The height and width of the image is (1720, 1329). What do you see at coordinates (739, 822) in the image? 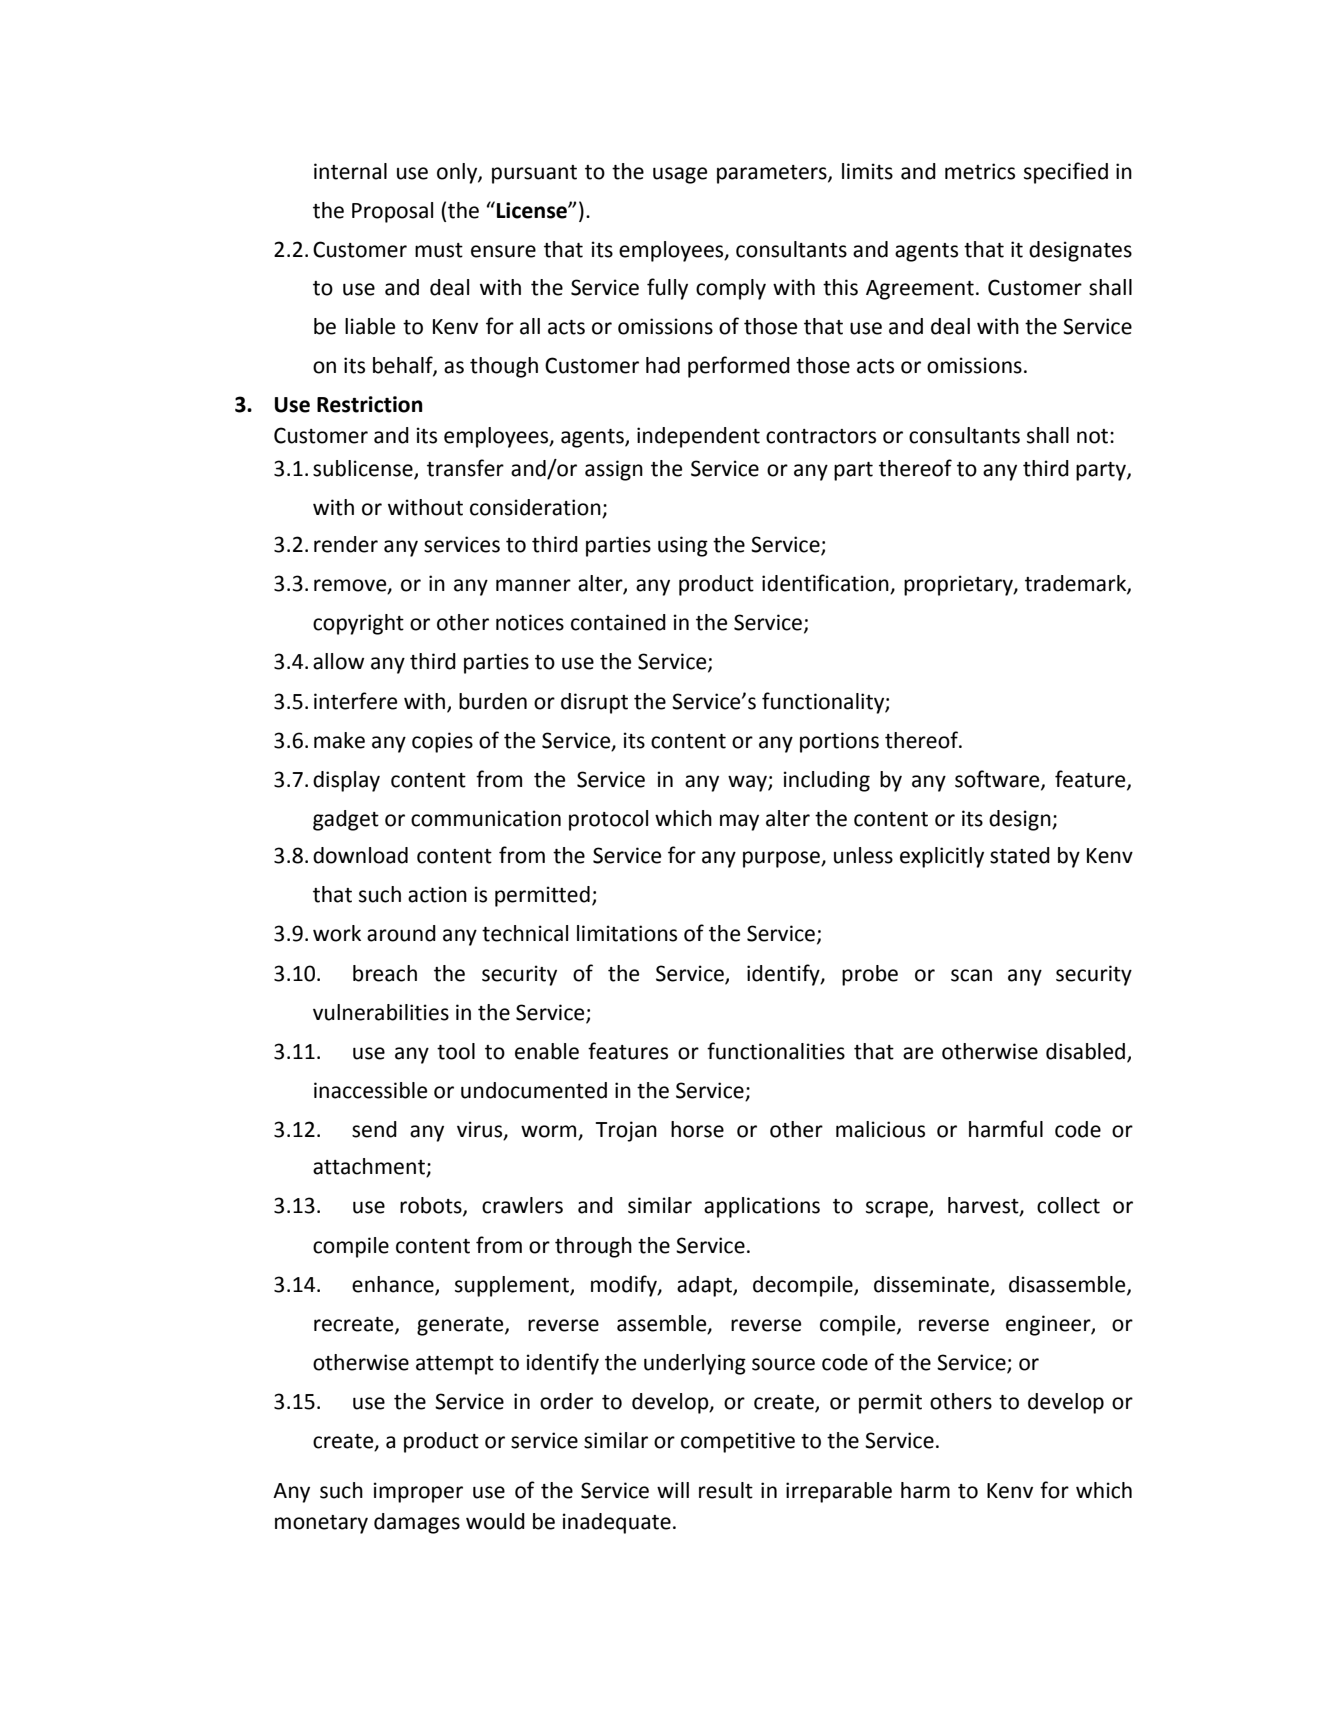
I see `may` at bounding box center [739, 822].
